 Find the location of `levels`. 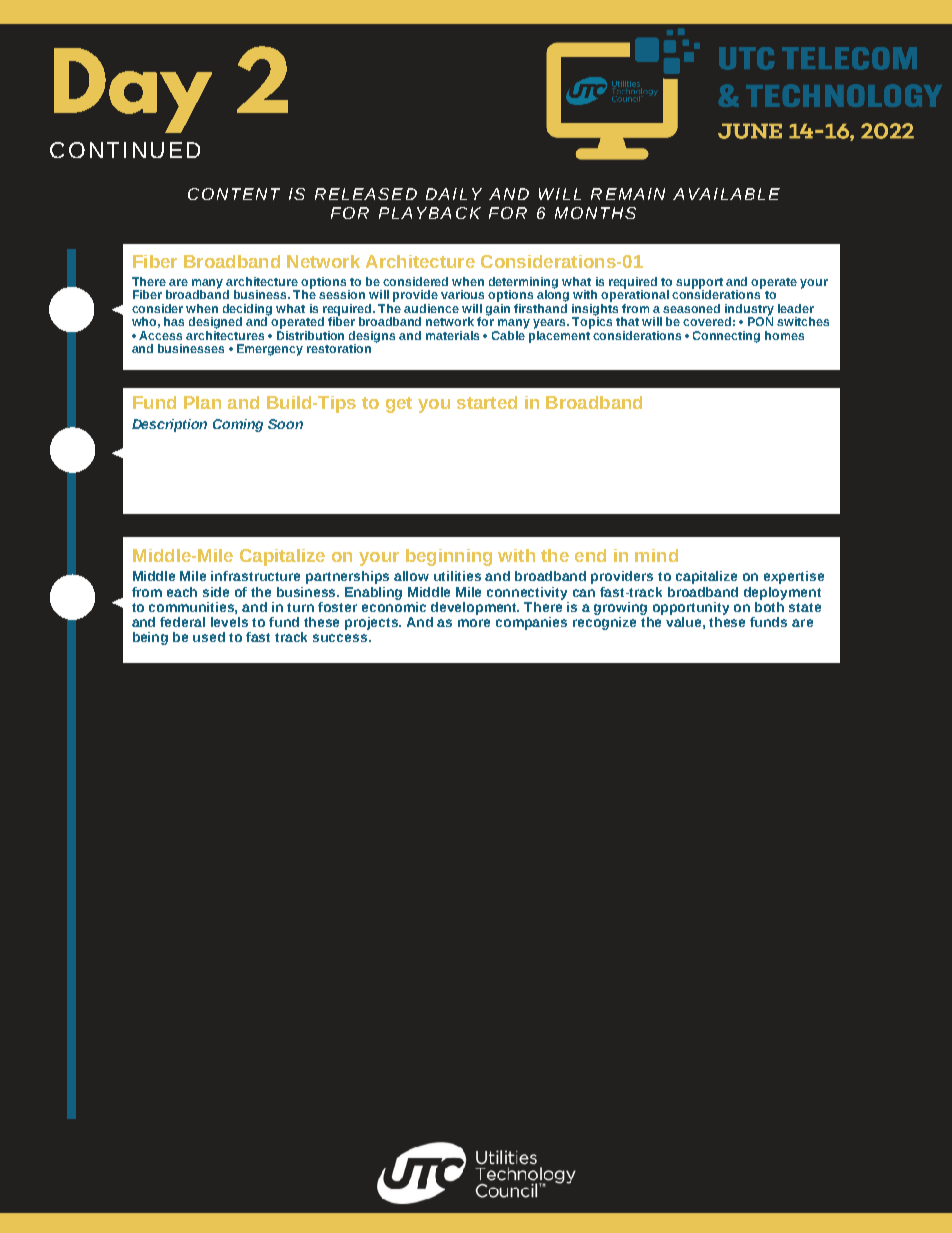

levels is located at coordinates (229, 622).
